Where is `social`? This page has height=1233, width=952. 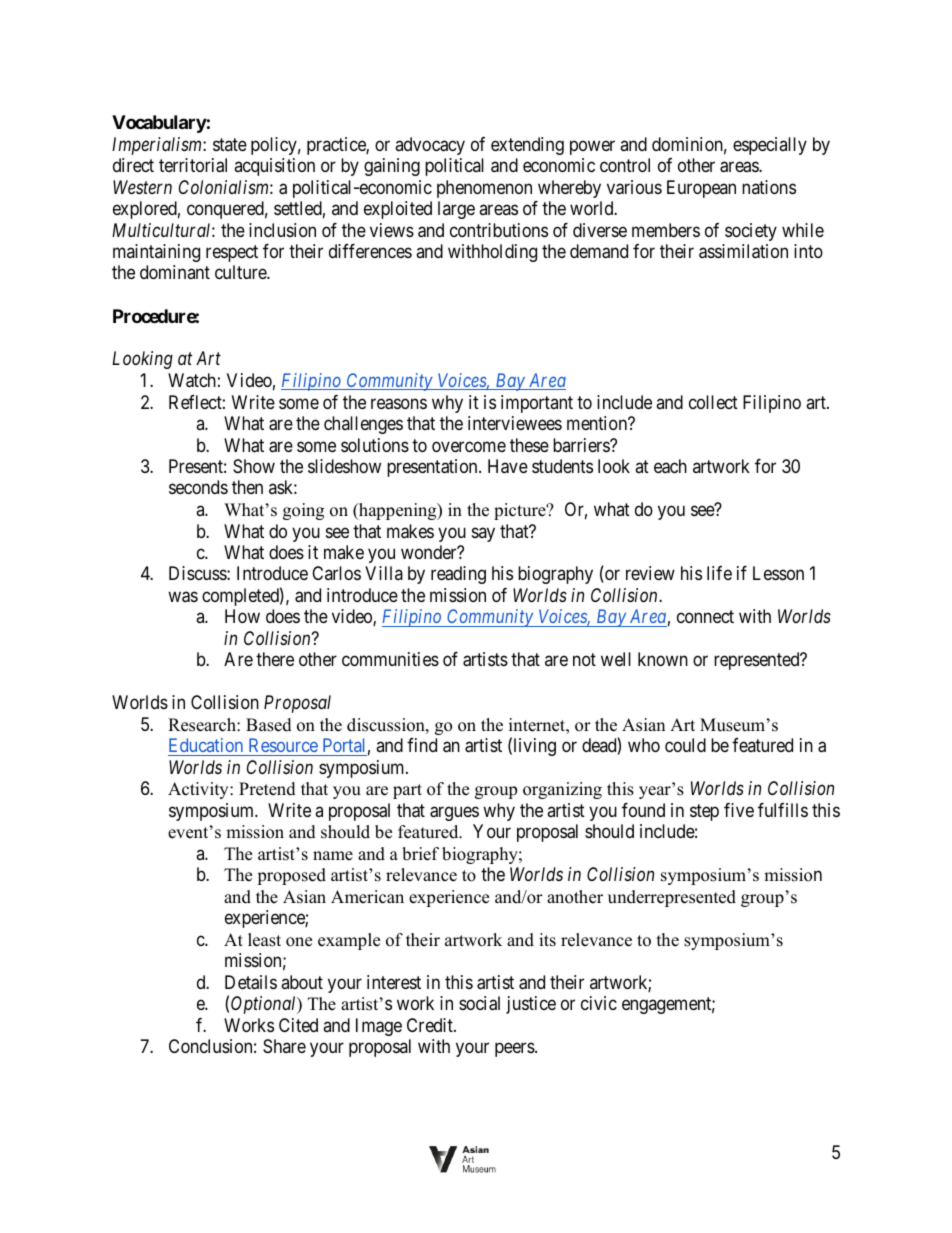 social is located at coordinates (479, 1003).
